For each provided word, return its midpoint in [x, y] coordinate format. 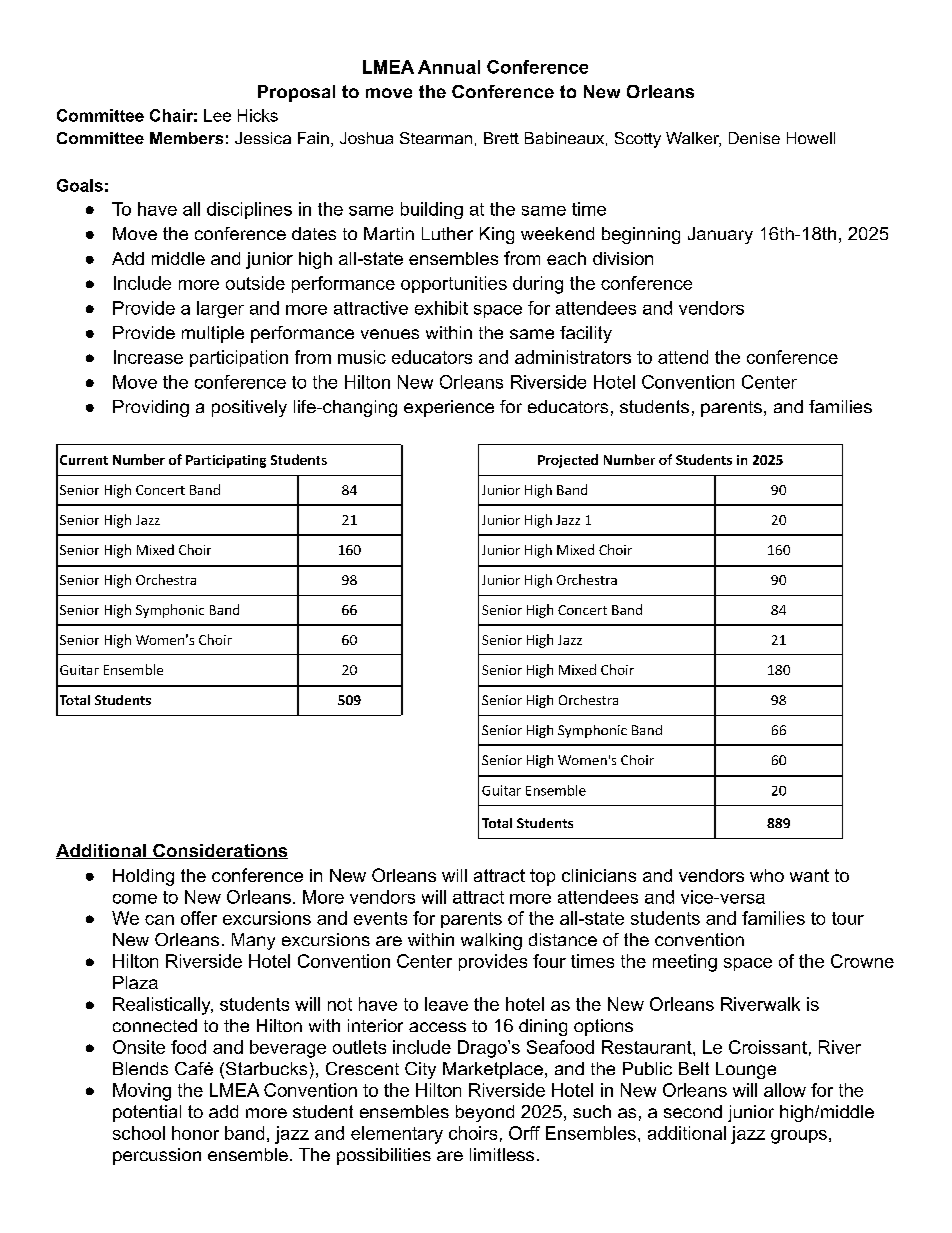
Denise [754, 138]
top [542, 877]
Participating [226, 461]
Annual [449, 67]
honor [195, 1133]
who [767, 875]
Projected [568, 461]
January [720, 235]
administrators [573, 357]
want [809, 875]
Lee [217, 115]
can [159, 920]
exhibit [441, 308]
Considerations [219, 851]
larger [220, 309]
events [380, 918]
